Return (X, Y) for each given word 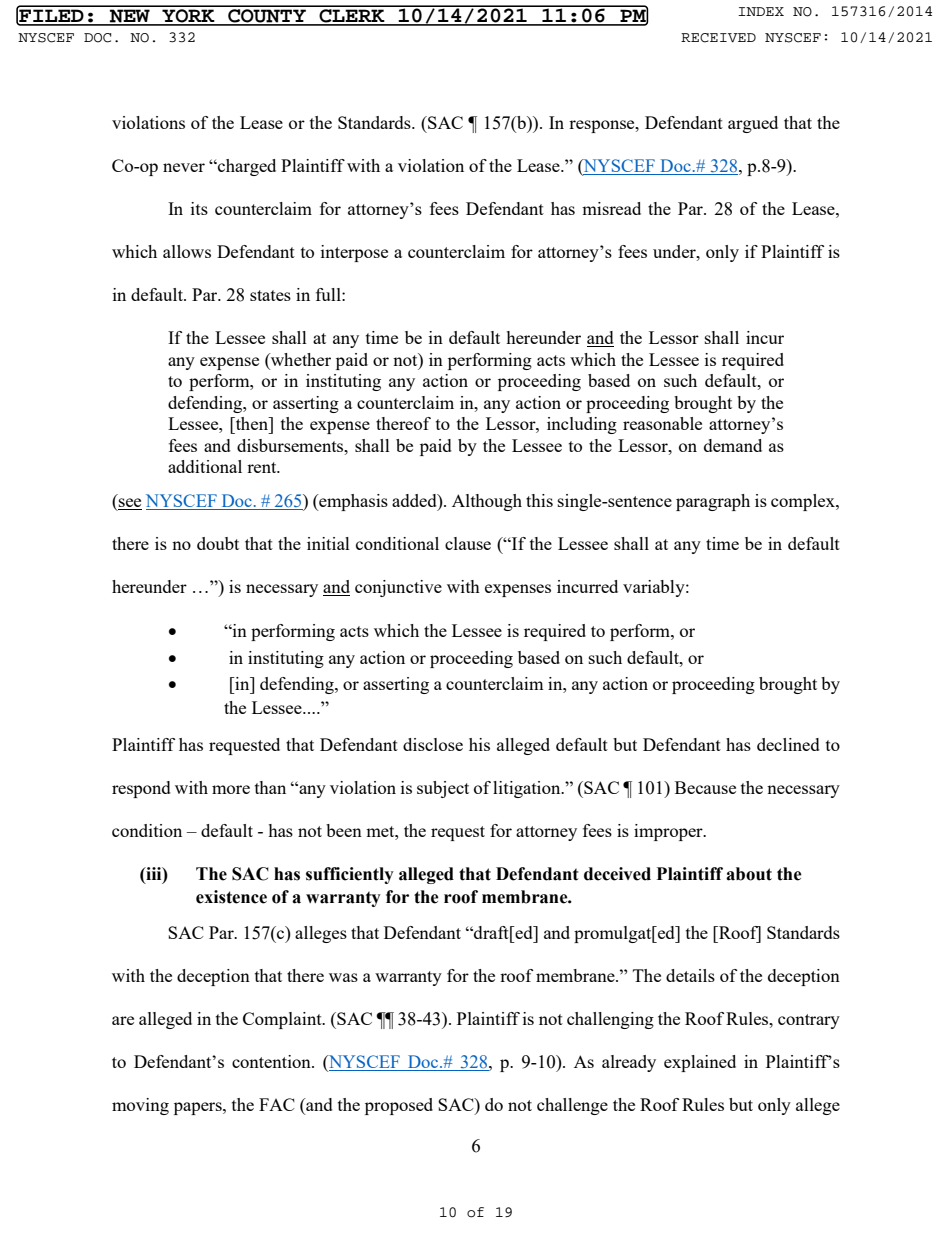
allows (187, 251)
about (749, 874)
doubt (218, 543)
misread (611, 208)
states (270, 295)
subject (443, 789)
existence (231, 897)
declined (788, 744)
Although (487, 502)
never (184, 167)
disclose (433, 744)
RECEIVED (718, 38)
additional (205, 466)
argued (753, 124)
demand (733, 445)
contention (272, 1061)
